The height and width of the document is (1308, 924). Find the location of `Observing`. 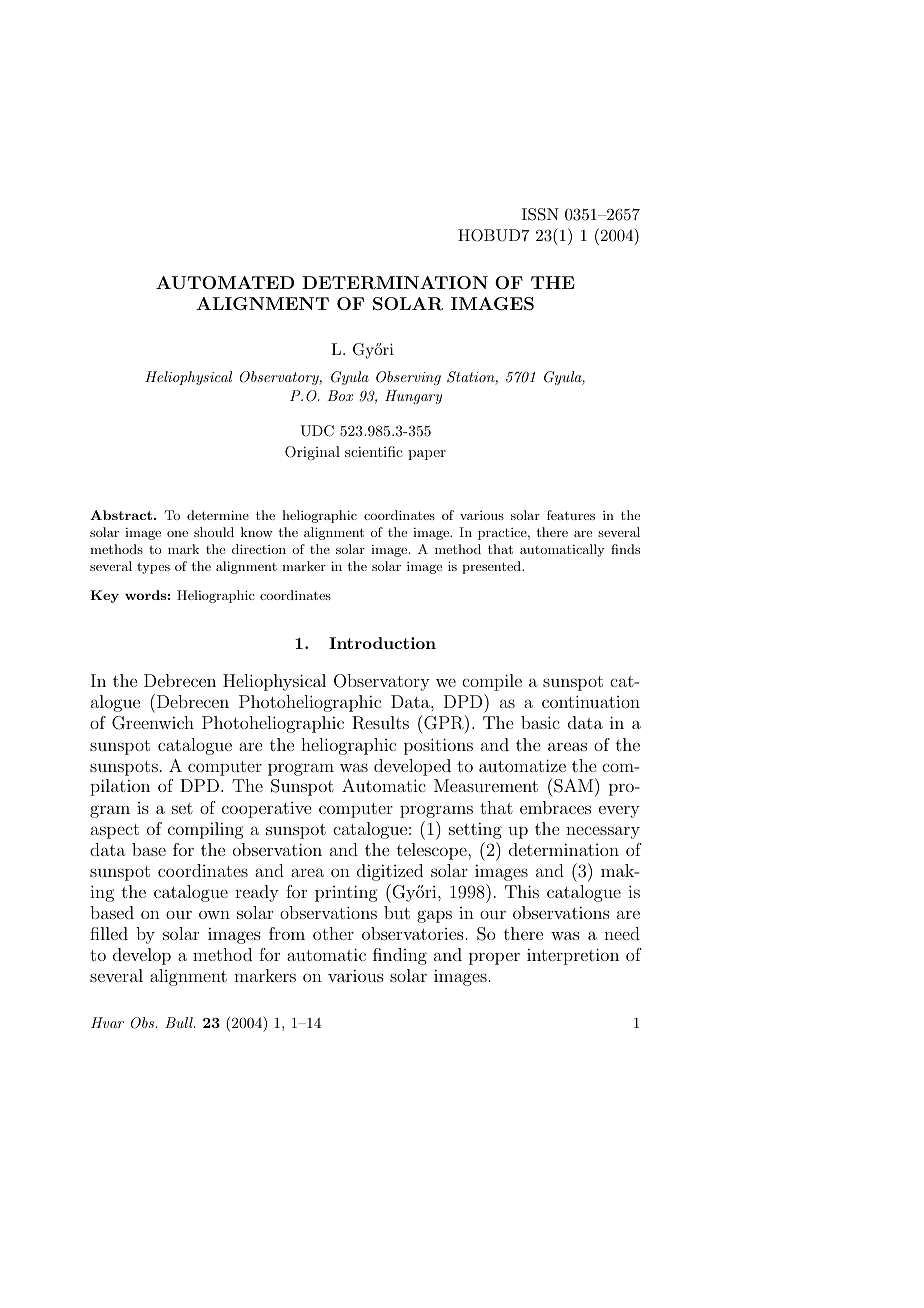

Observing is located at coordinates (408, 378).
